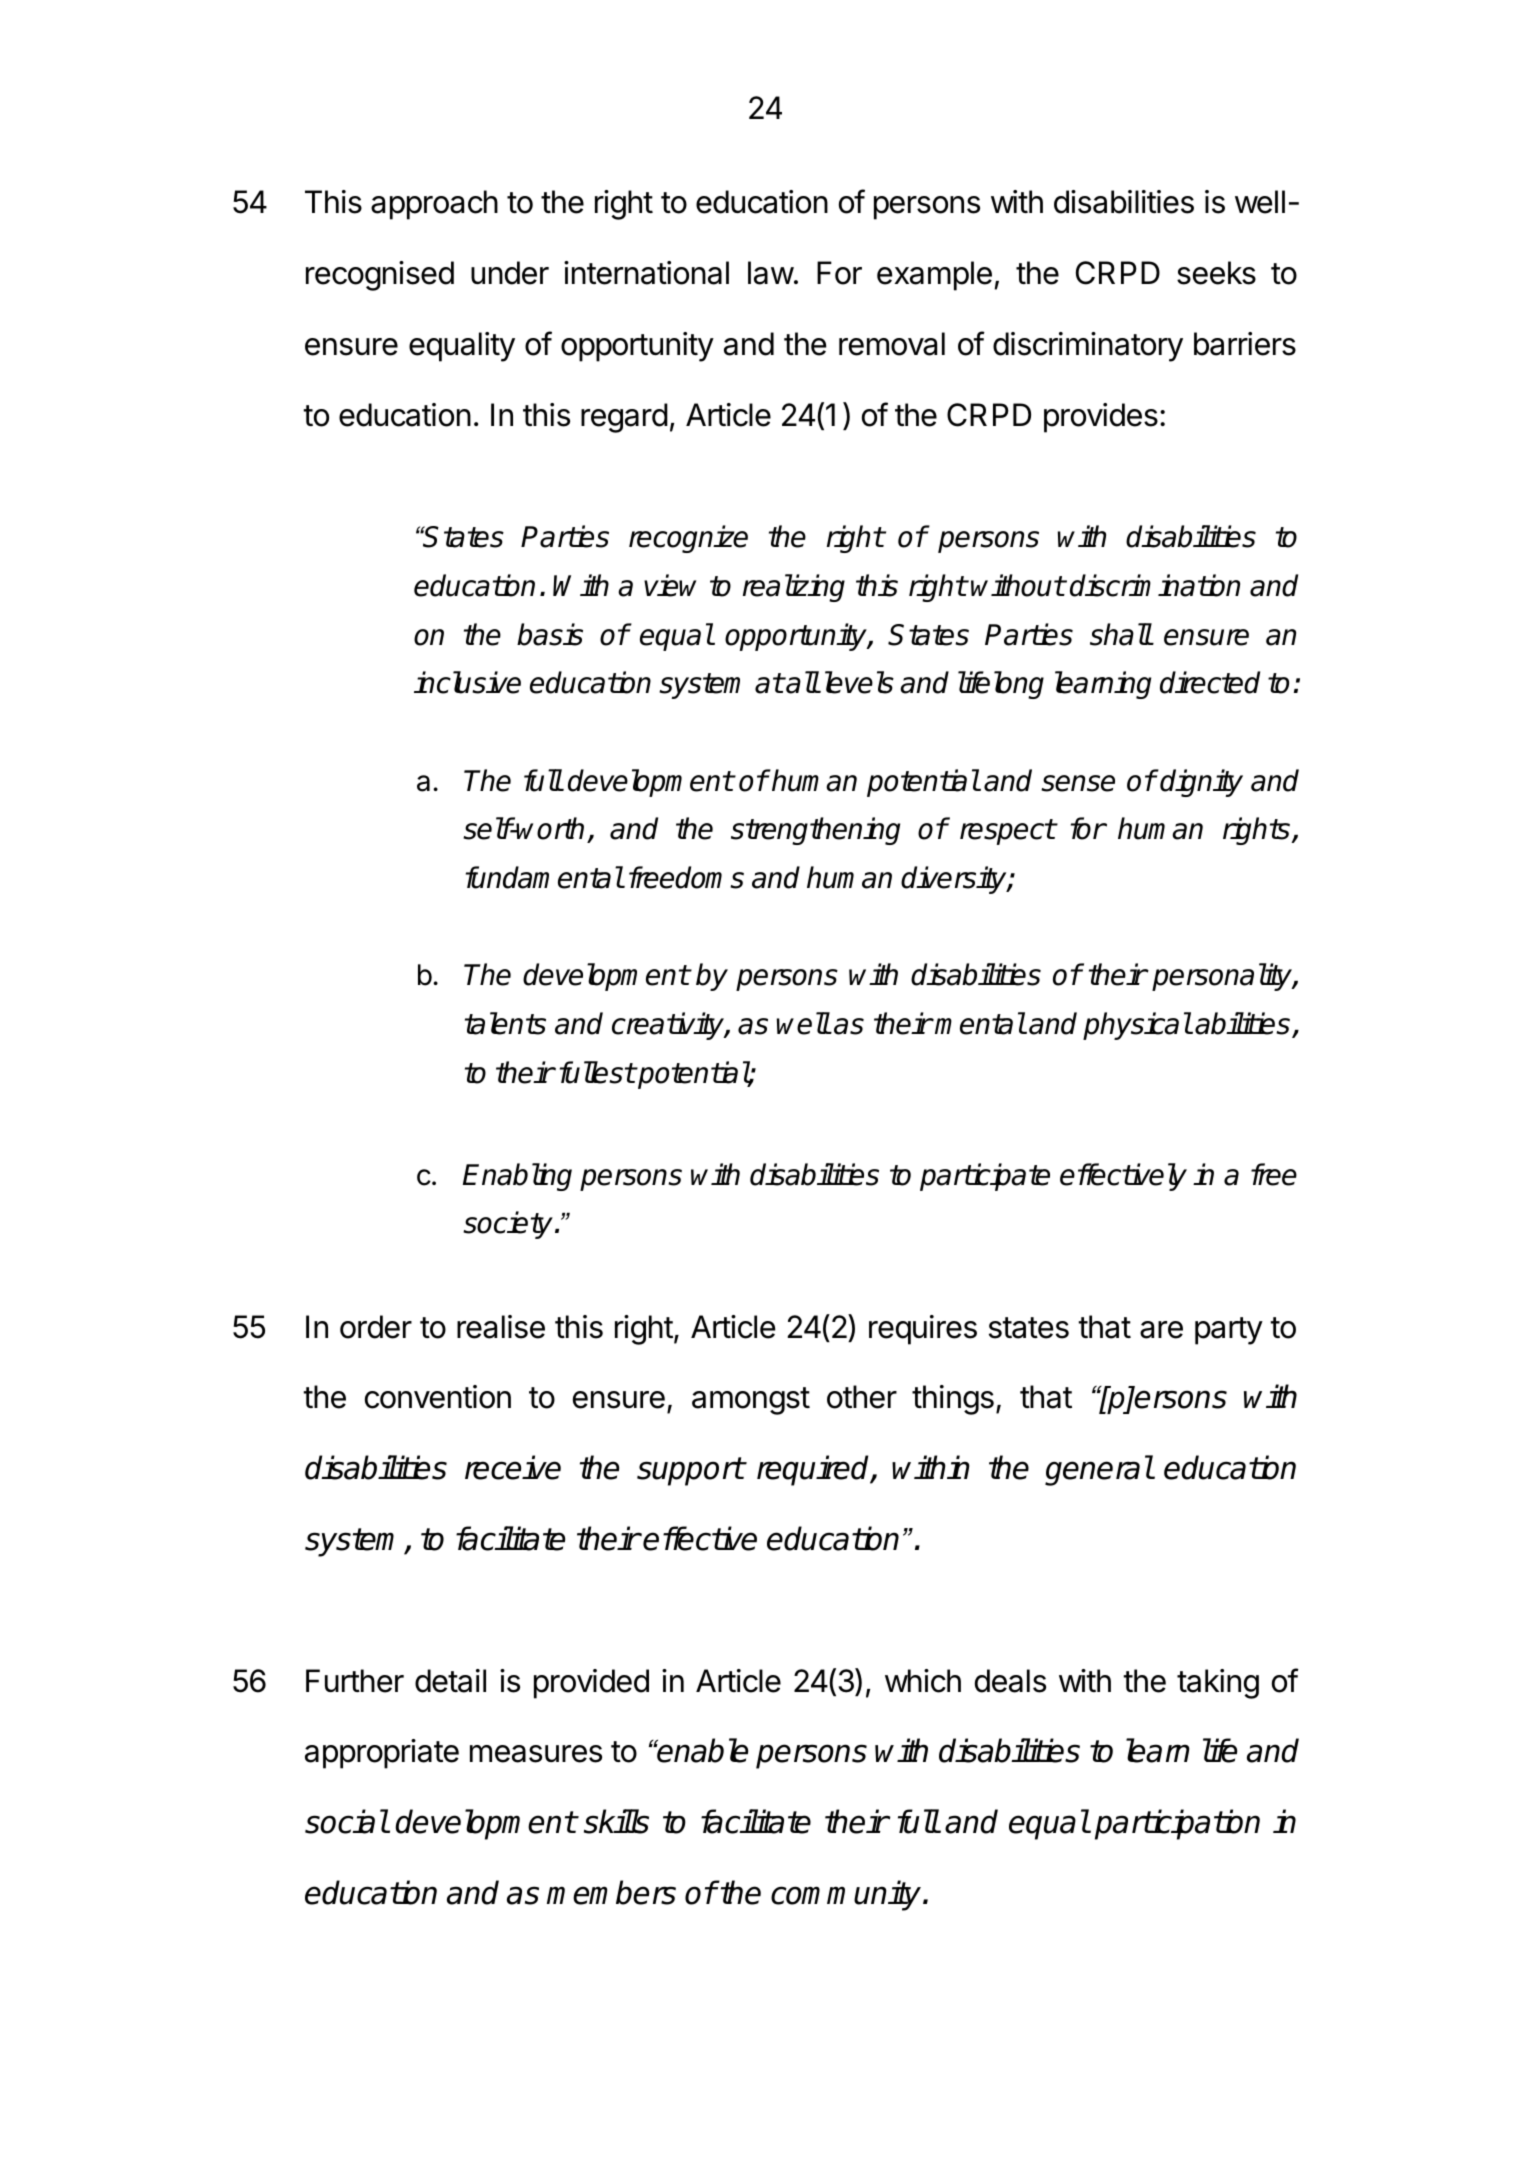 This document has width=1528, height=2161. What do you see at coordinates (1216, 273) in the document?
I see `seeks` at bounding box center [1216, 273].
